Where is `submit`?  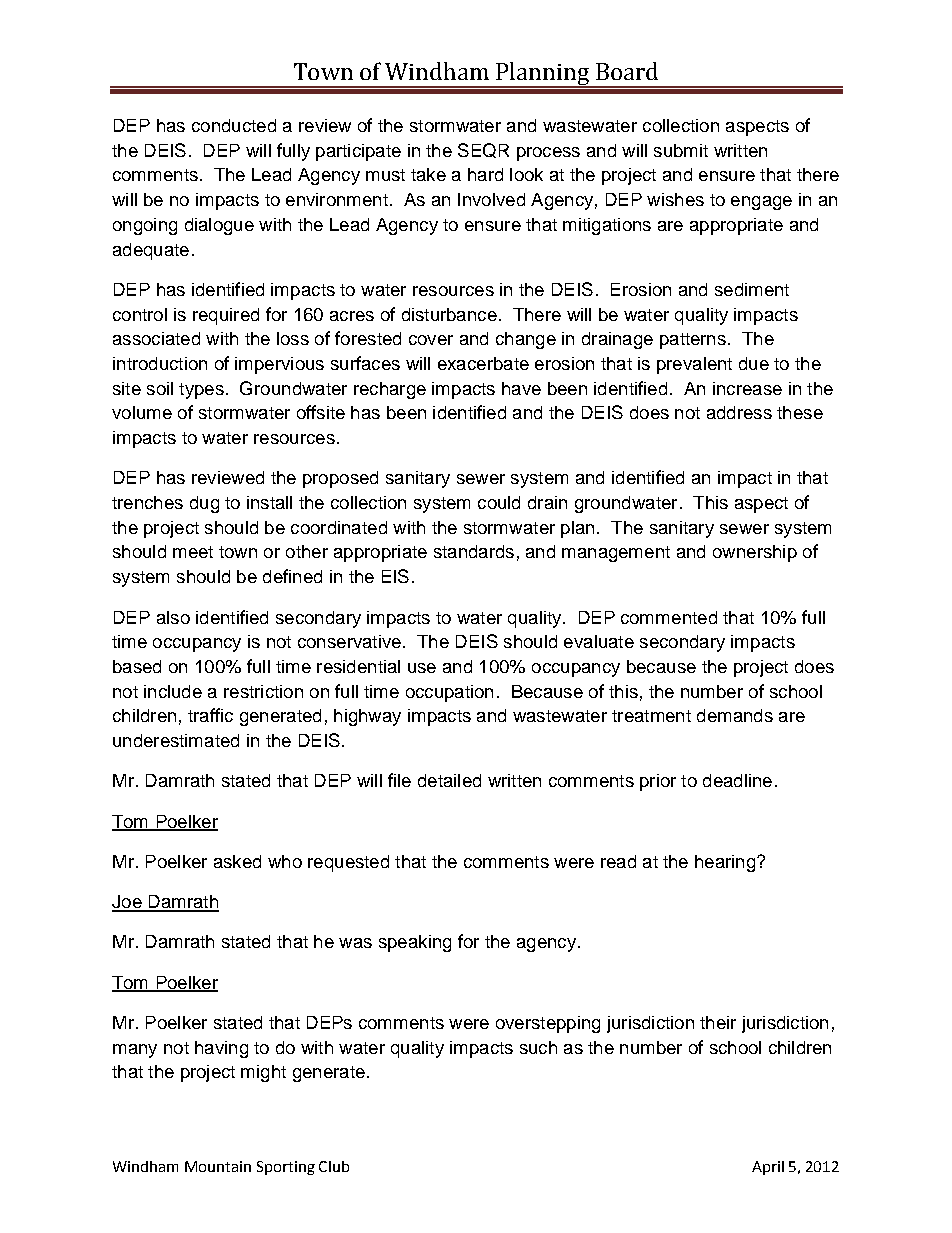 submit is located at coordinates (681, 150).
